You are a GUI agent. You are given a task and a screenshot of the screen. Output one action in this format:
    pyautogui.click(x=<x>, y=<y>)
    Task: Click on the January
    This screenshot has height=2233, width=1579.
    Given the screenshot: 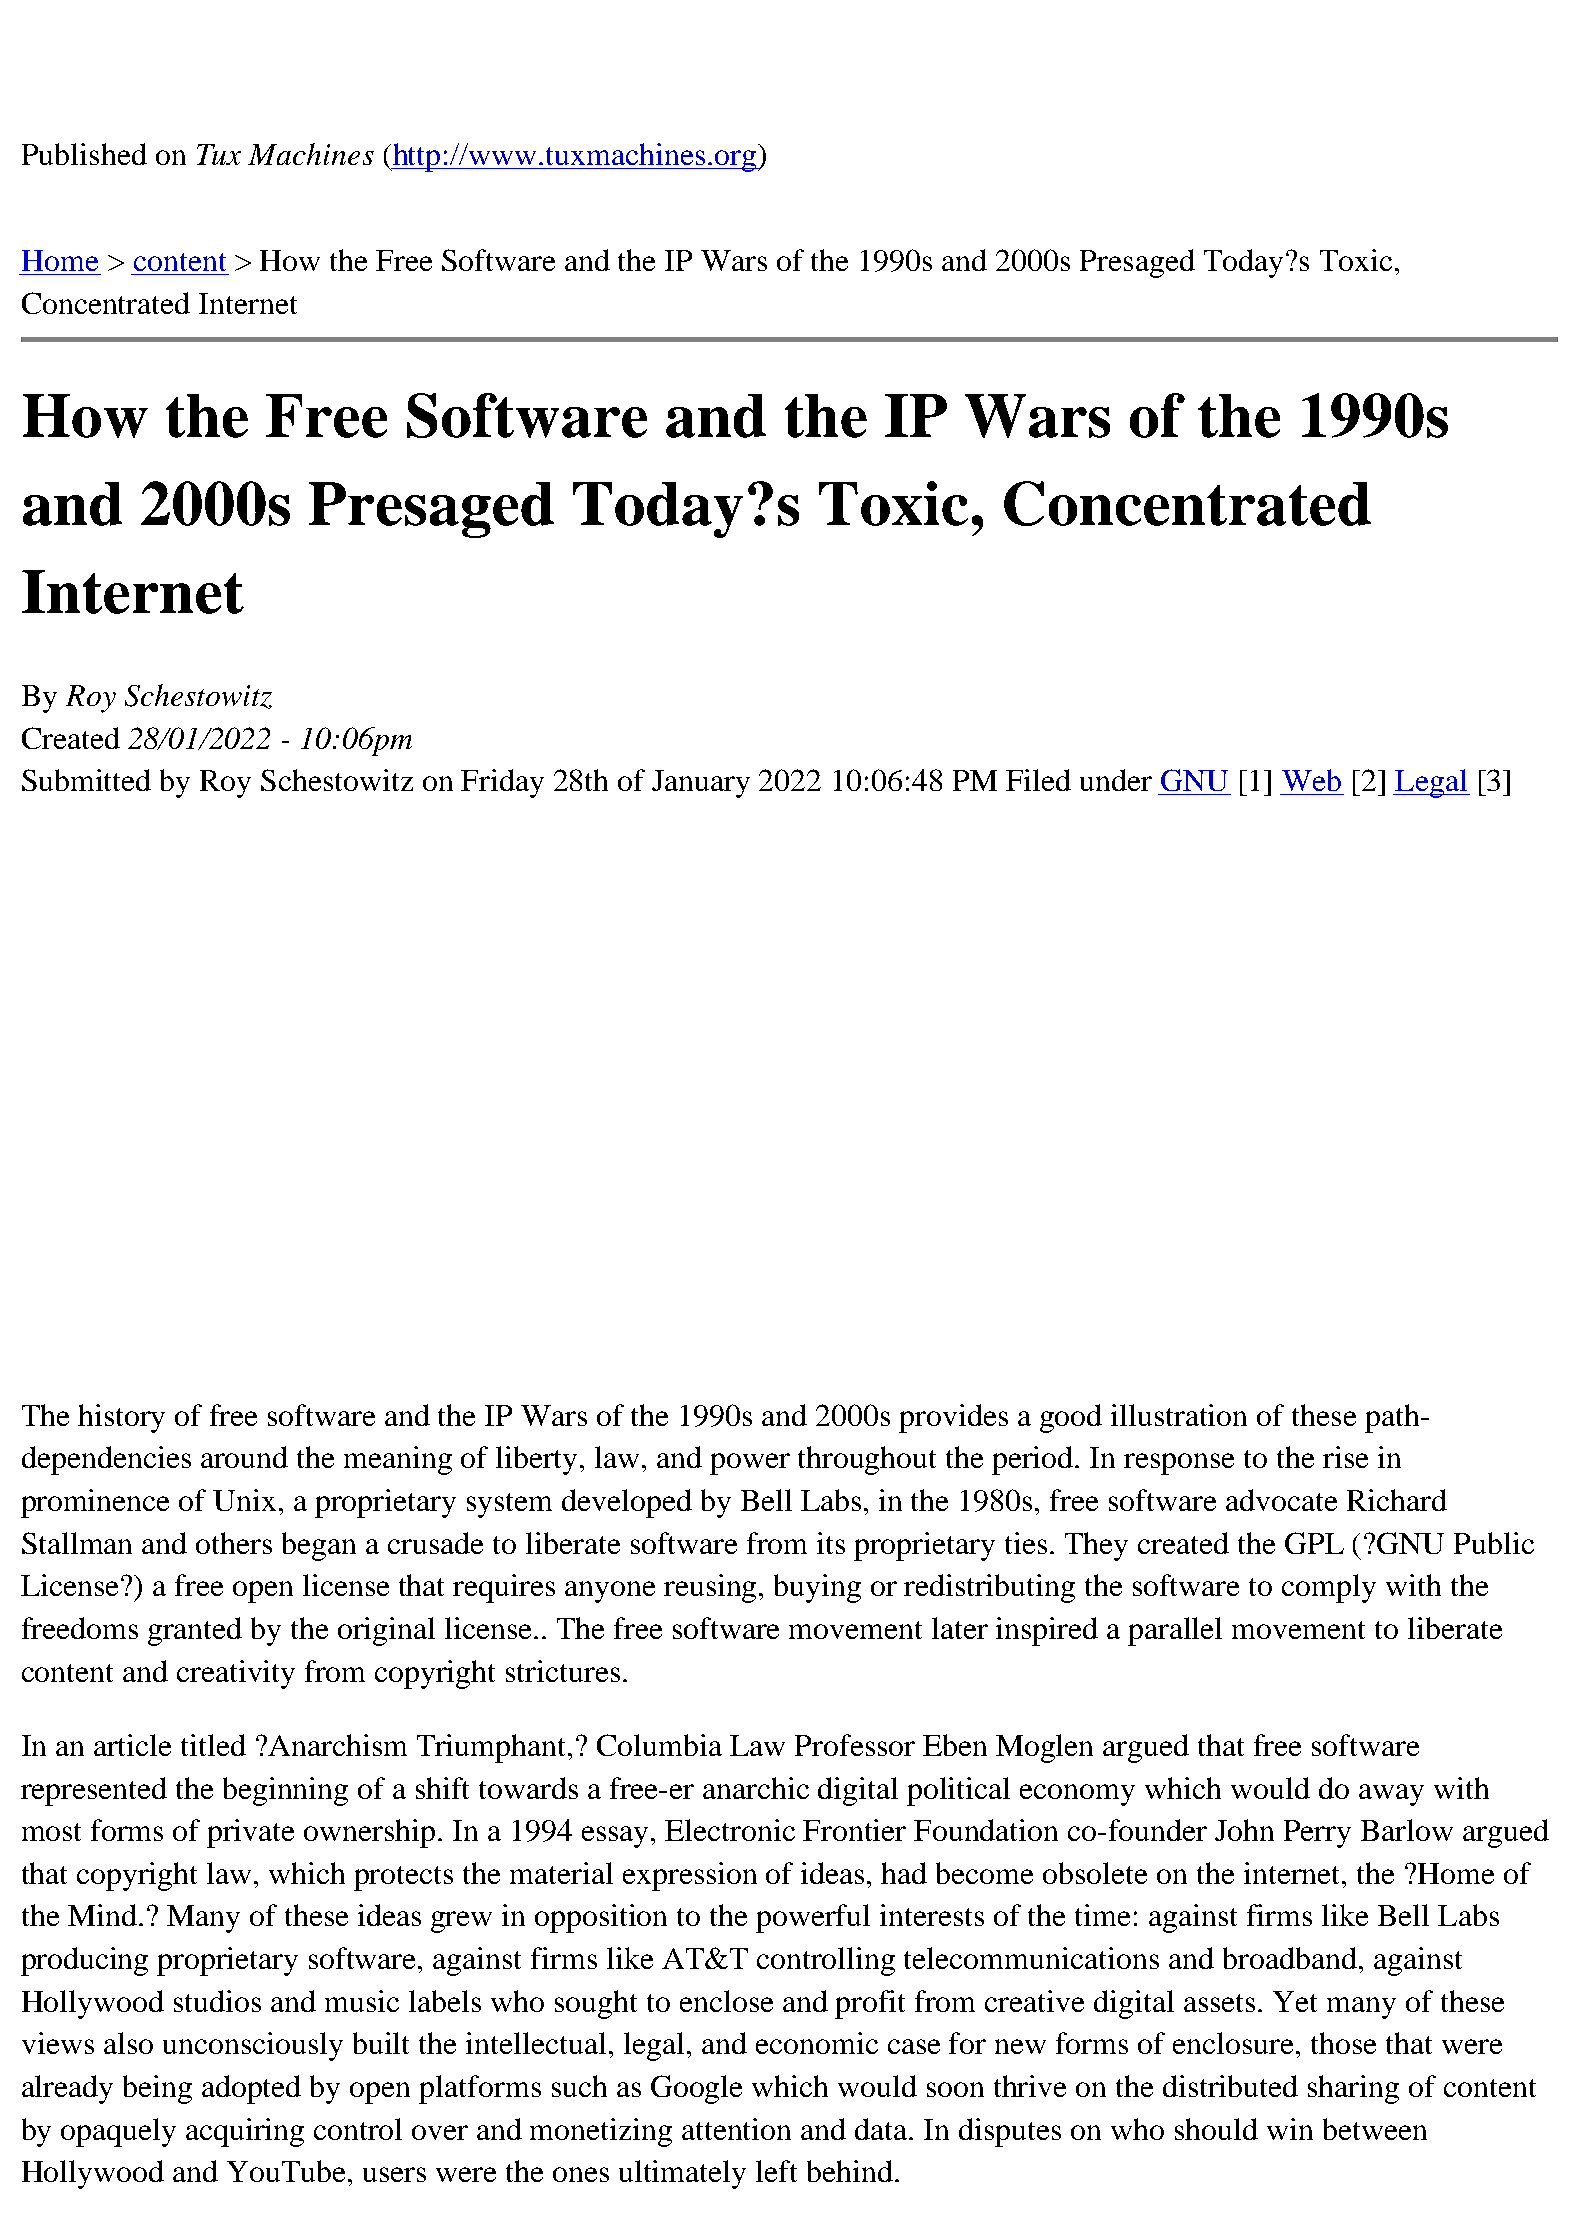 What is the action you would take?
    pyautogui.click(x=701, y=784)
